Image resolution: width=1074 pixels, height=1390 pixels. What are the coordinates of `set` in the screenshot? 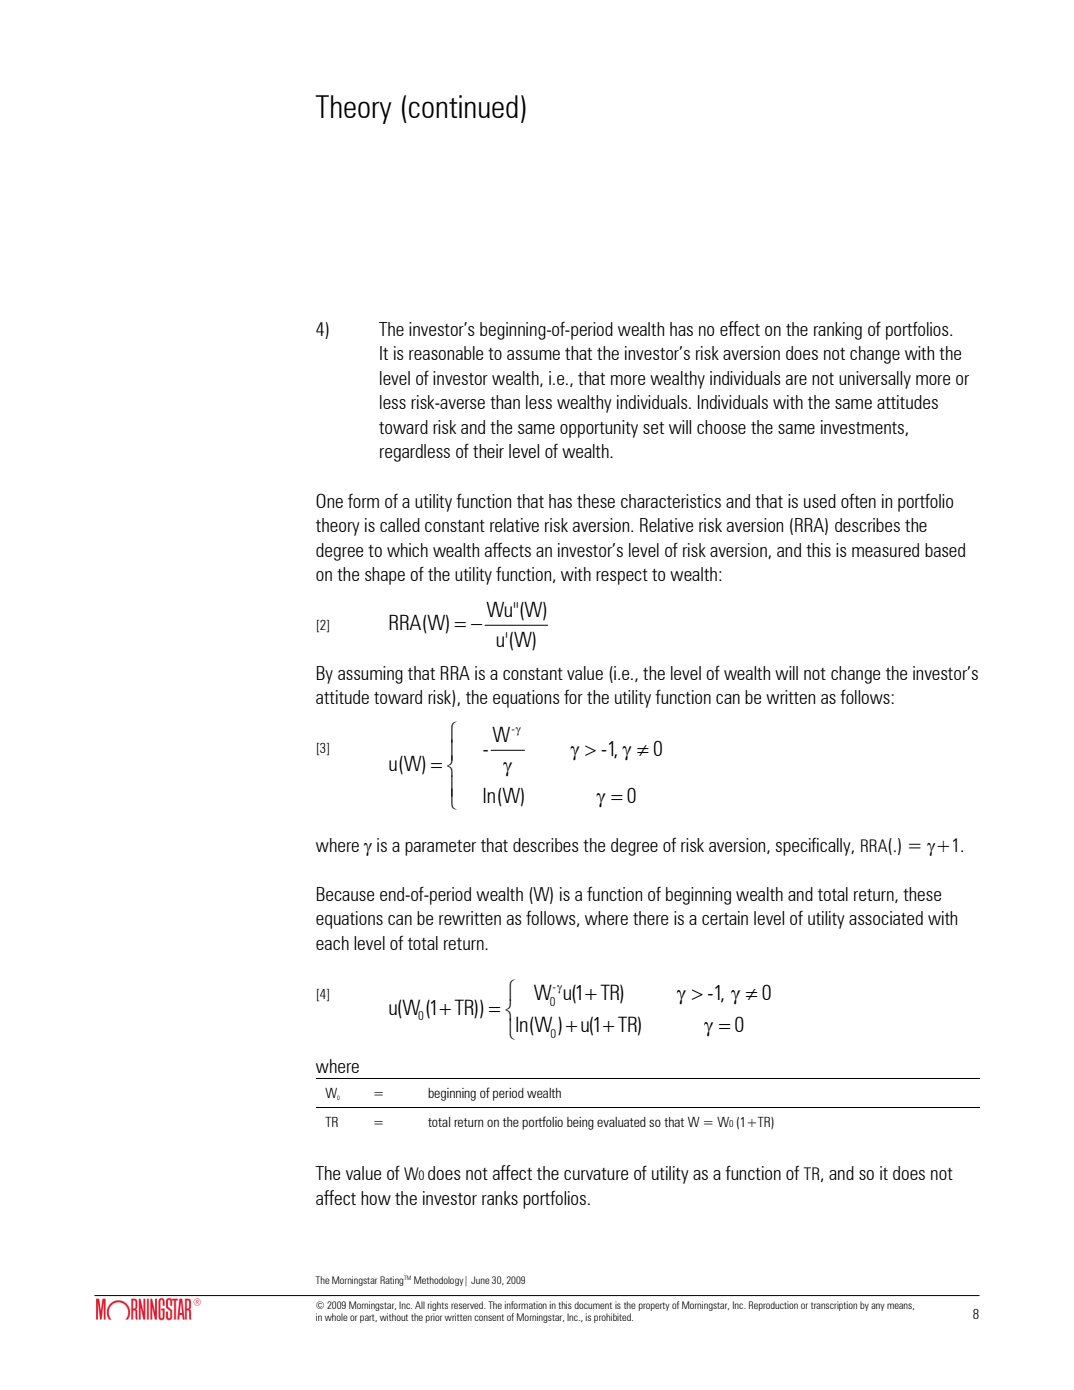 It's located at (653, 428).
